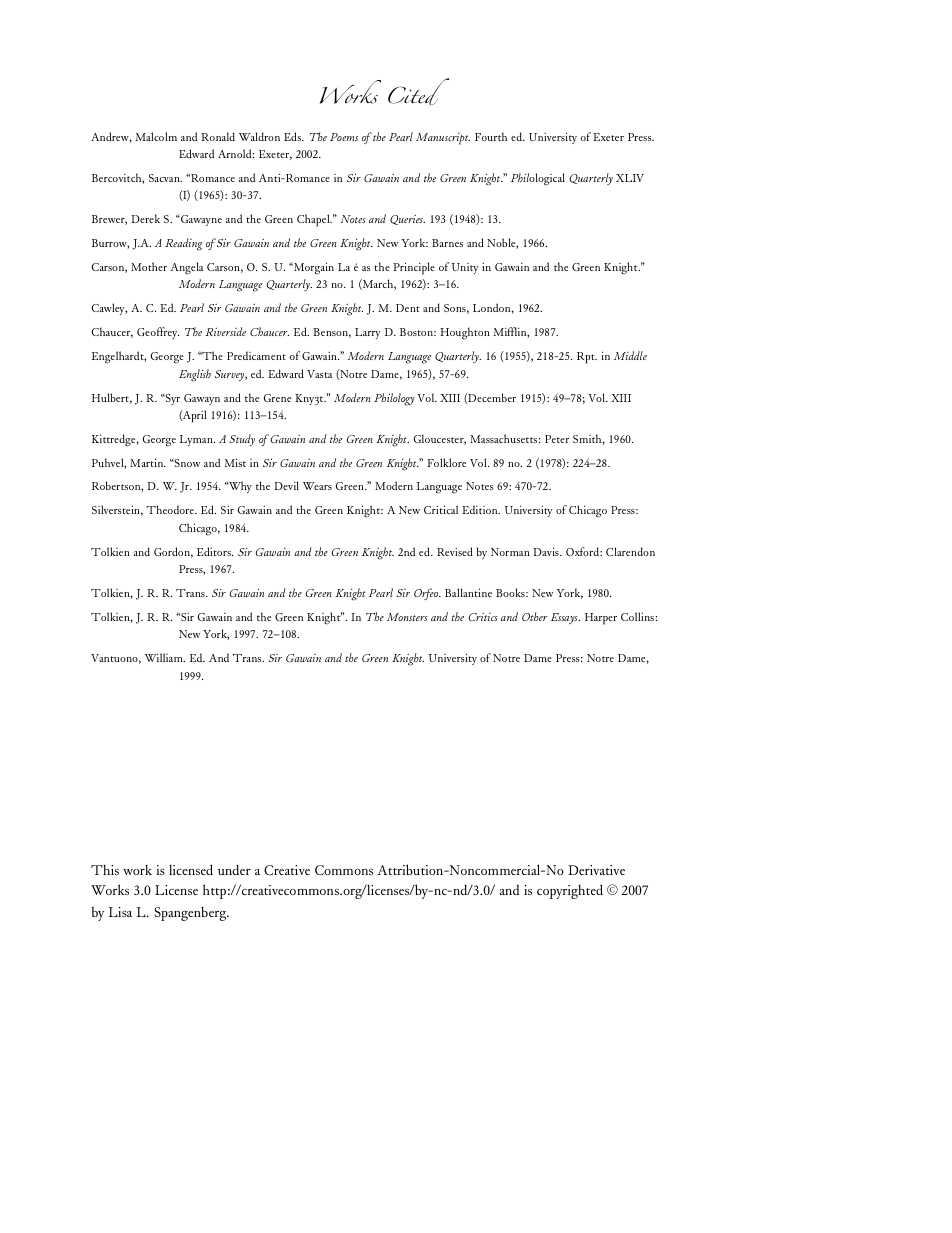 Image resolution: width=952 pixels, height=1233 pixels. I want to click on under, so click(234, 870).
